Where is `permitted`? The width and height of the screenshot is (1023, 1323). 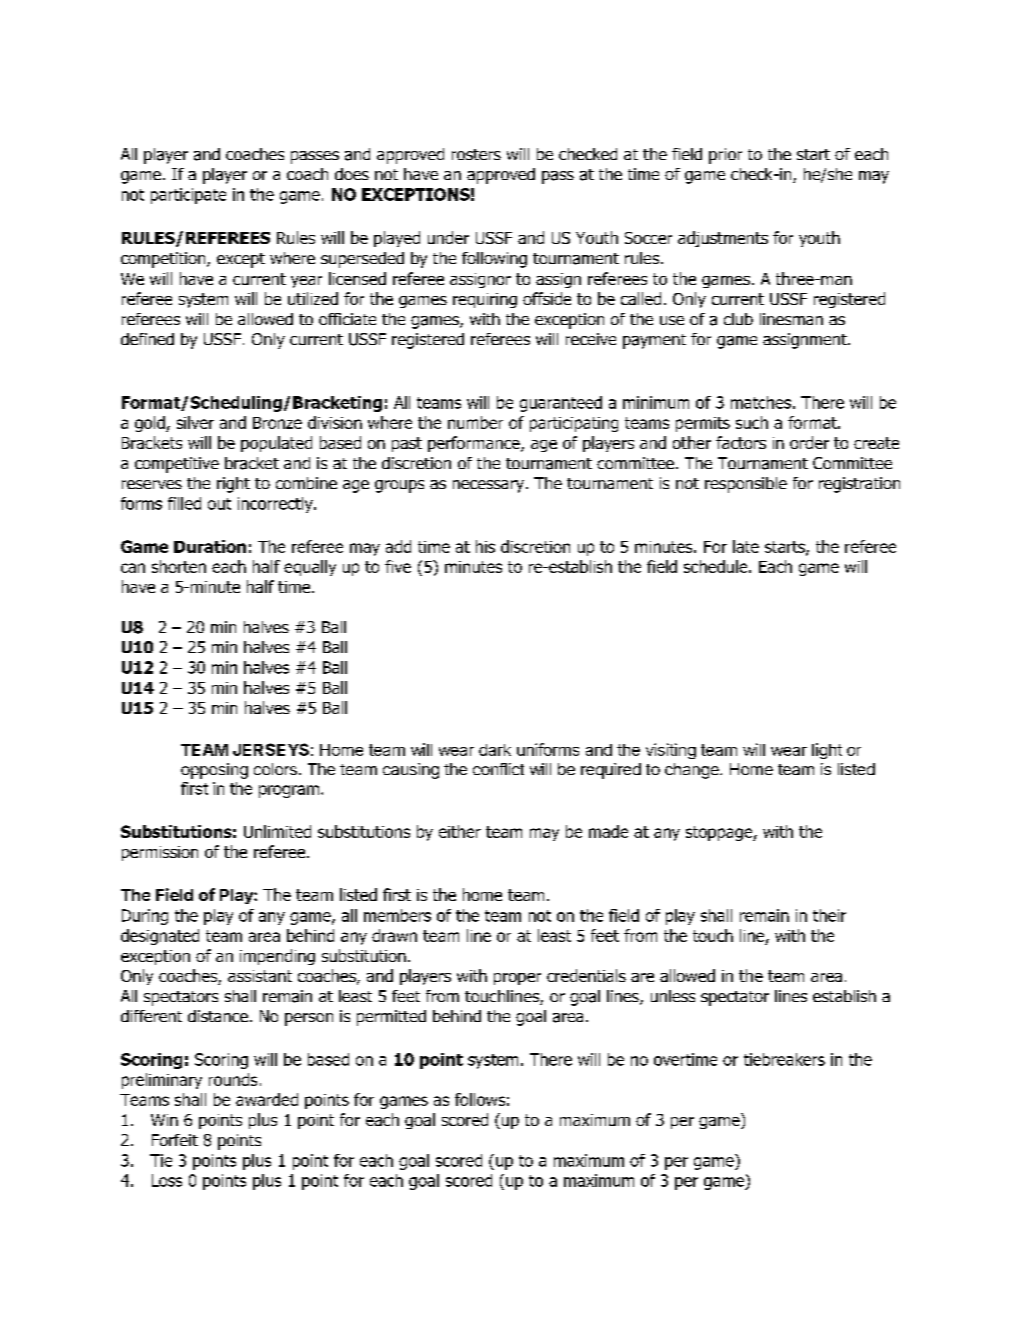
permitted is located at coordinates (391, 1018).
